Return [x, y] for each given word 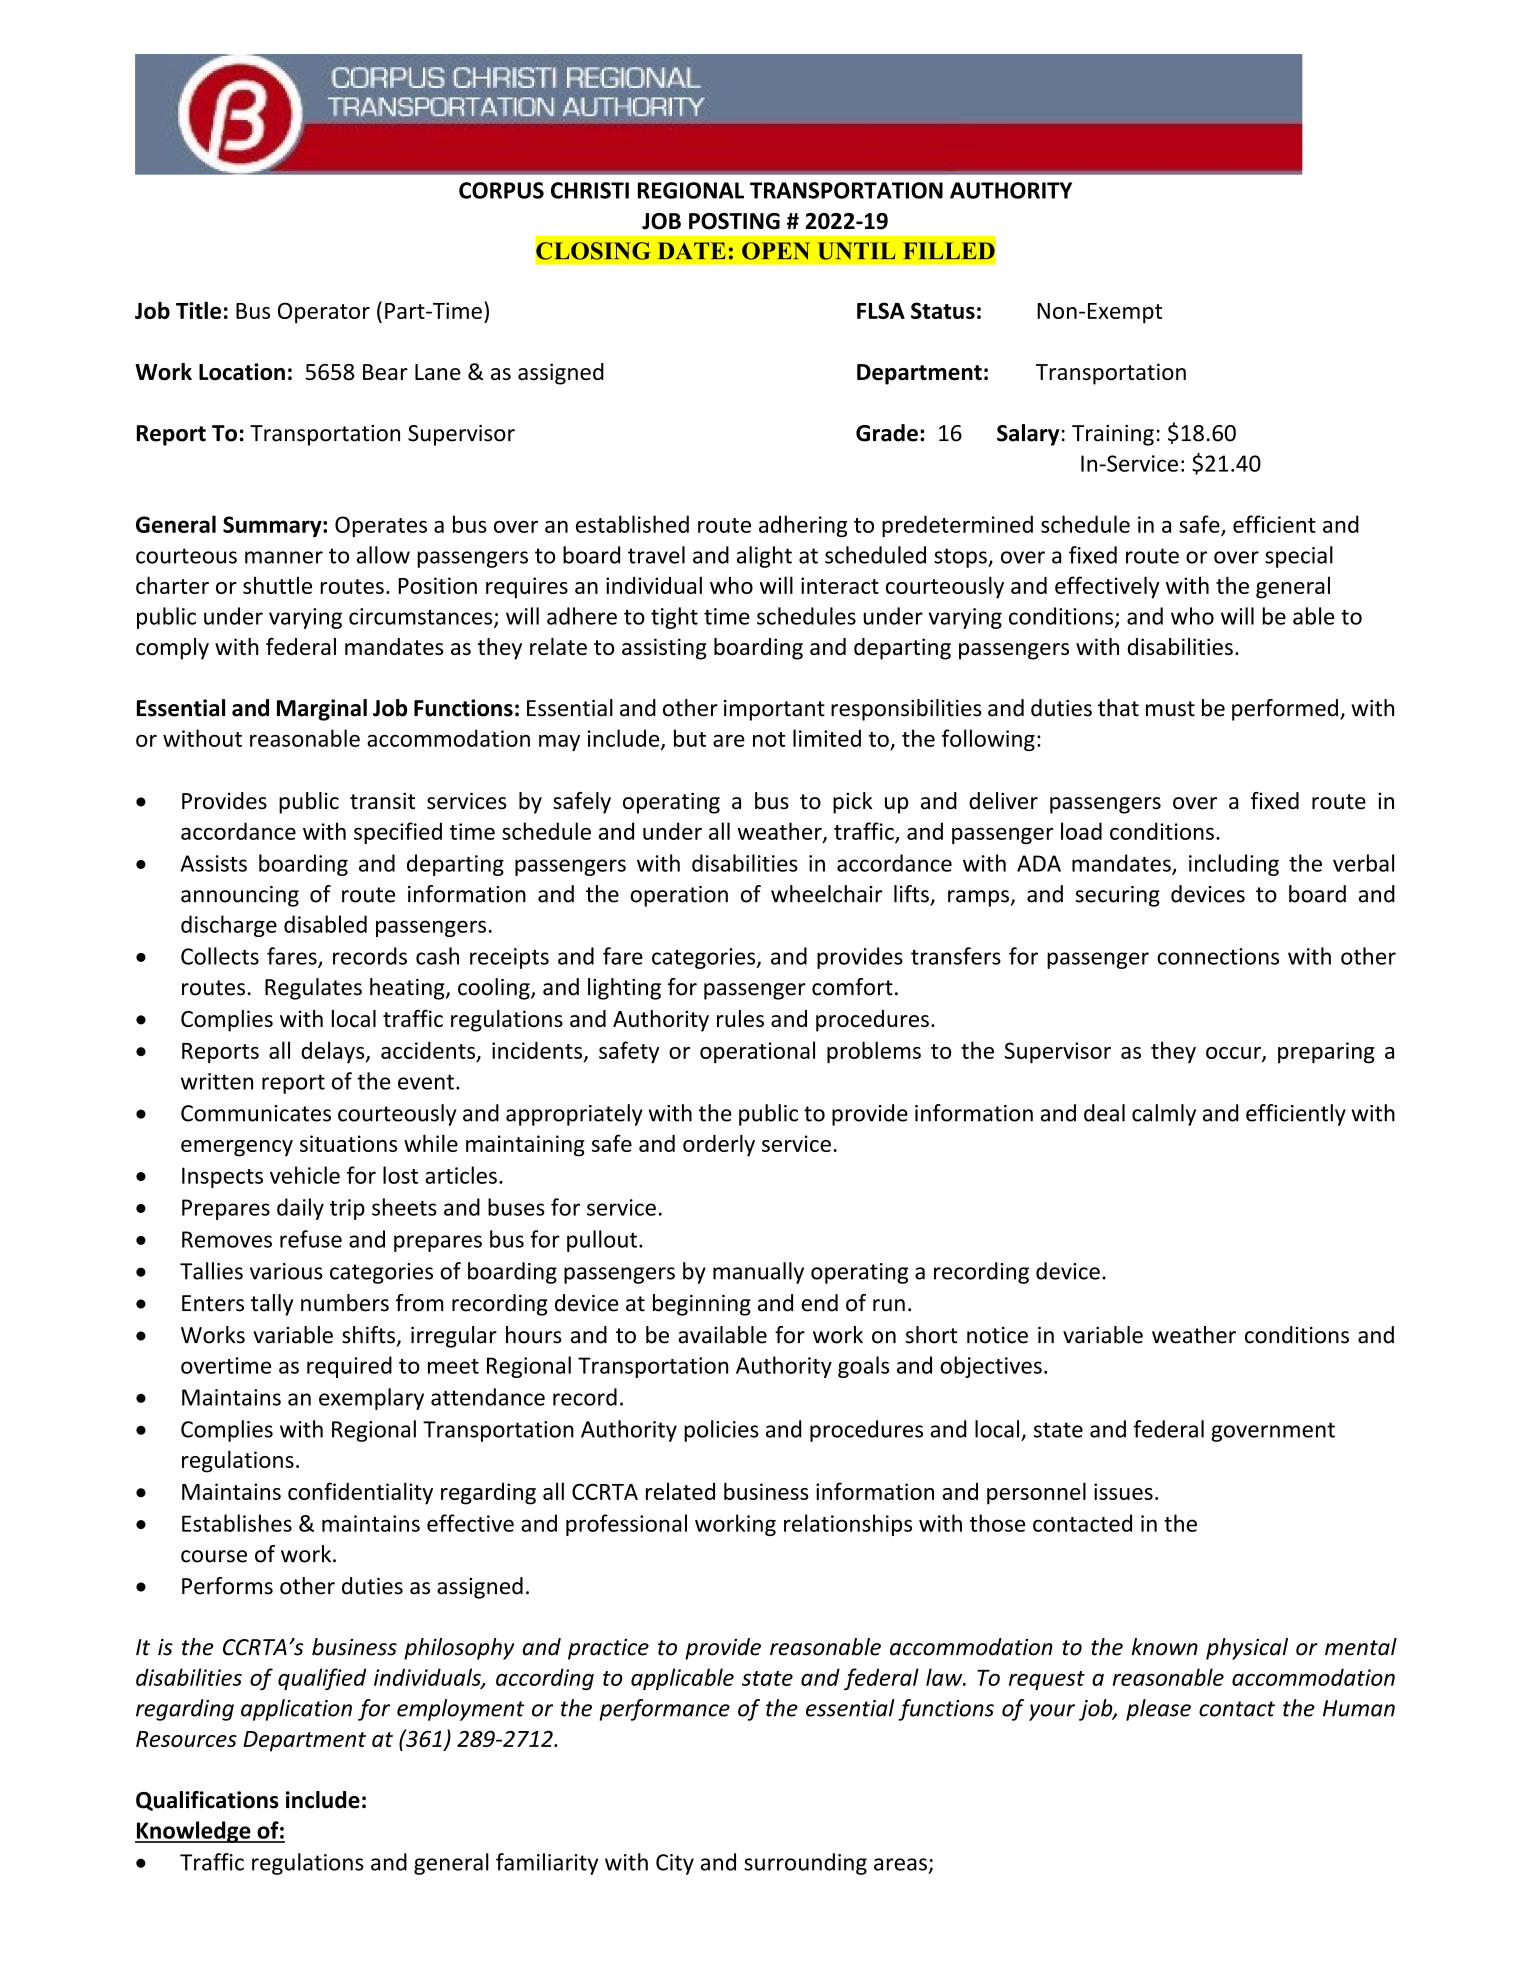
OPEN [776, 251]
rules [740, 1018]
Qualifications [207, 1801]
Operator [324, 313]
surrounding [805, 1864]
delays [334, 1052]
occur [1234, 1054]
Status [943, 310]
